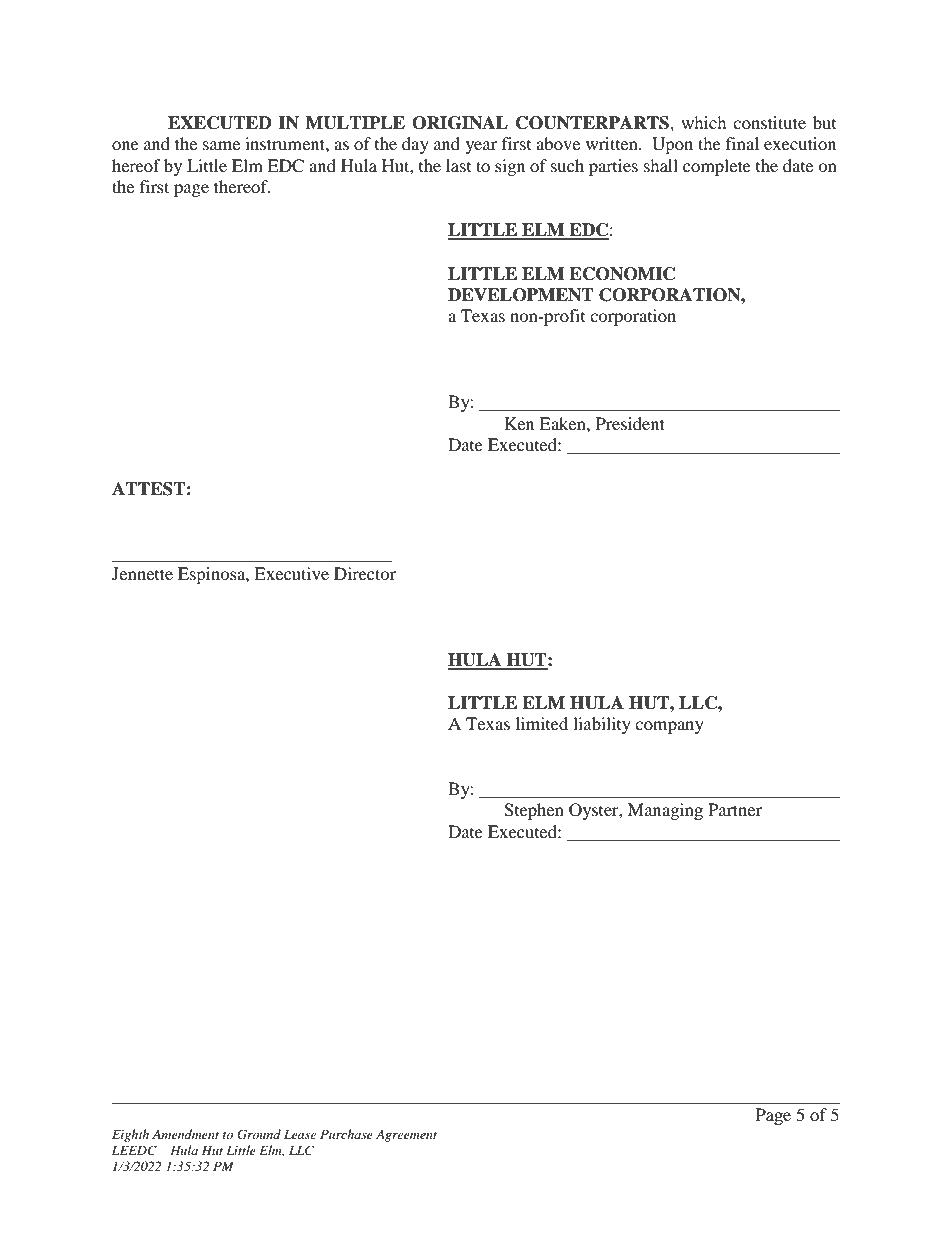 This screenshot has width=952, height=1233. Describe the element at coordinates (221, 145) in the screenshot. I see `same` at that location.
